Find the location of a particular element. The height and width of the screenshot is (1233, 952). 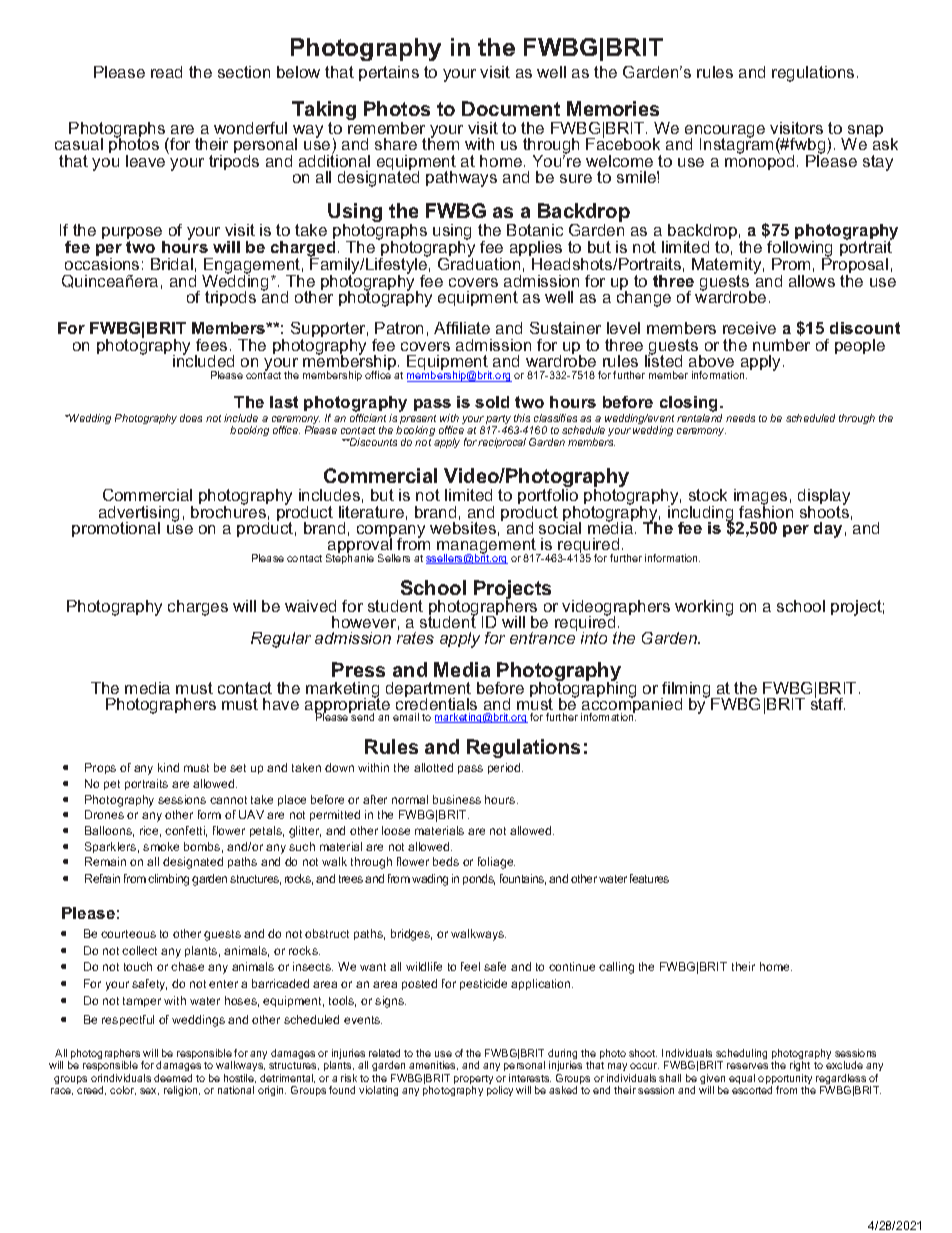

deemed is located at coordinates (173, 1078).
